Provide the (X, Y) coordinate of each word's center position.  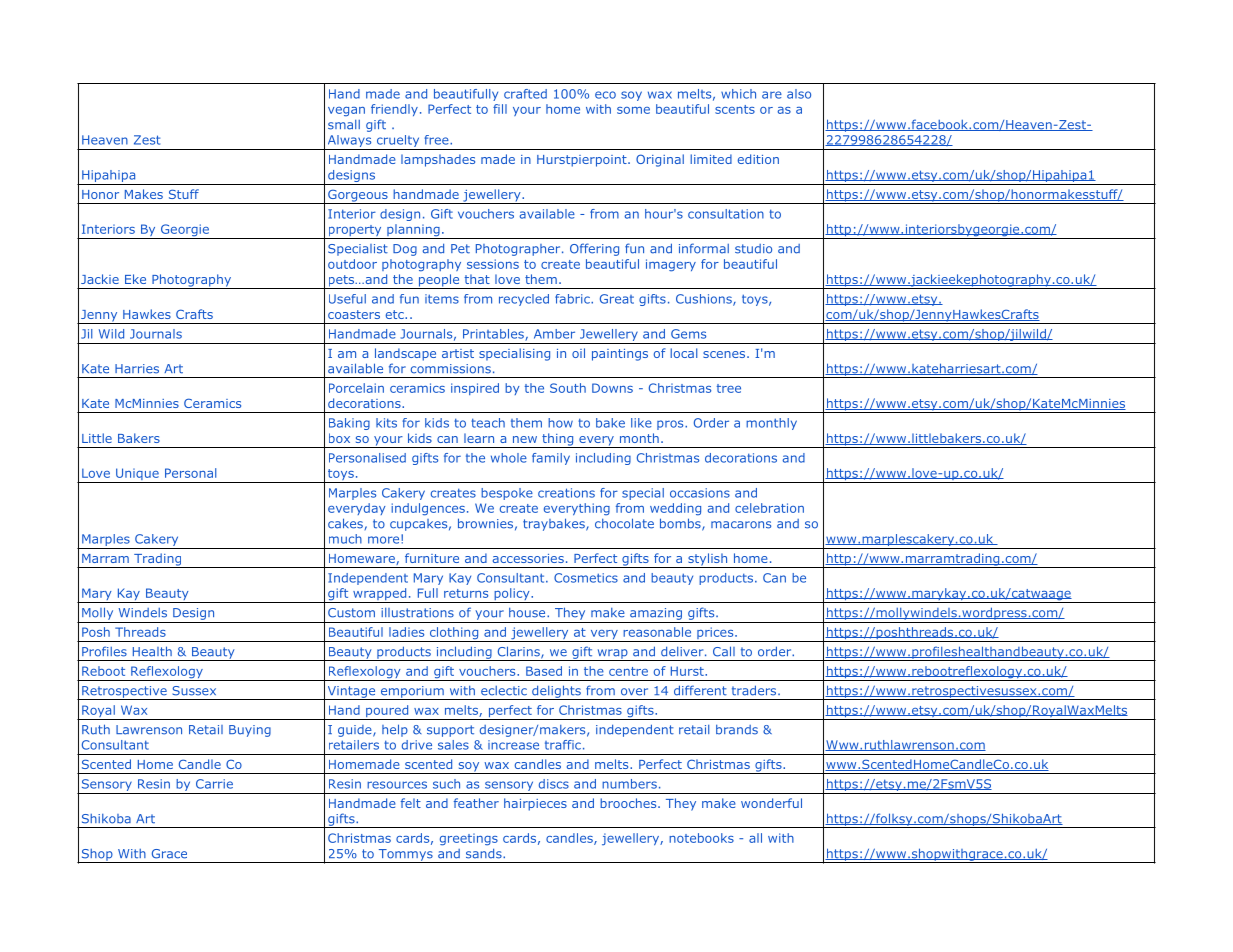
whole (509, 458)
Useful (347, 299)
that (477, 279)
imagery (671, 265)
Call (724, 651)
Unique (137, 475)
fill (500, 109)
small (344, 125)
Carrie (214, 784)
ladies (406, 632)
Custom (351, 613)
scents (735, 109)
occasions (700, 493)
